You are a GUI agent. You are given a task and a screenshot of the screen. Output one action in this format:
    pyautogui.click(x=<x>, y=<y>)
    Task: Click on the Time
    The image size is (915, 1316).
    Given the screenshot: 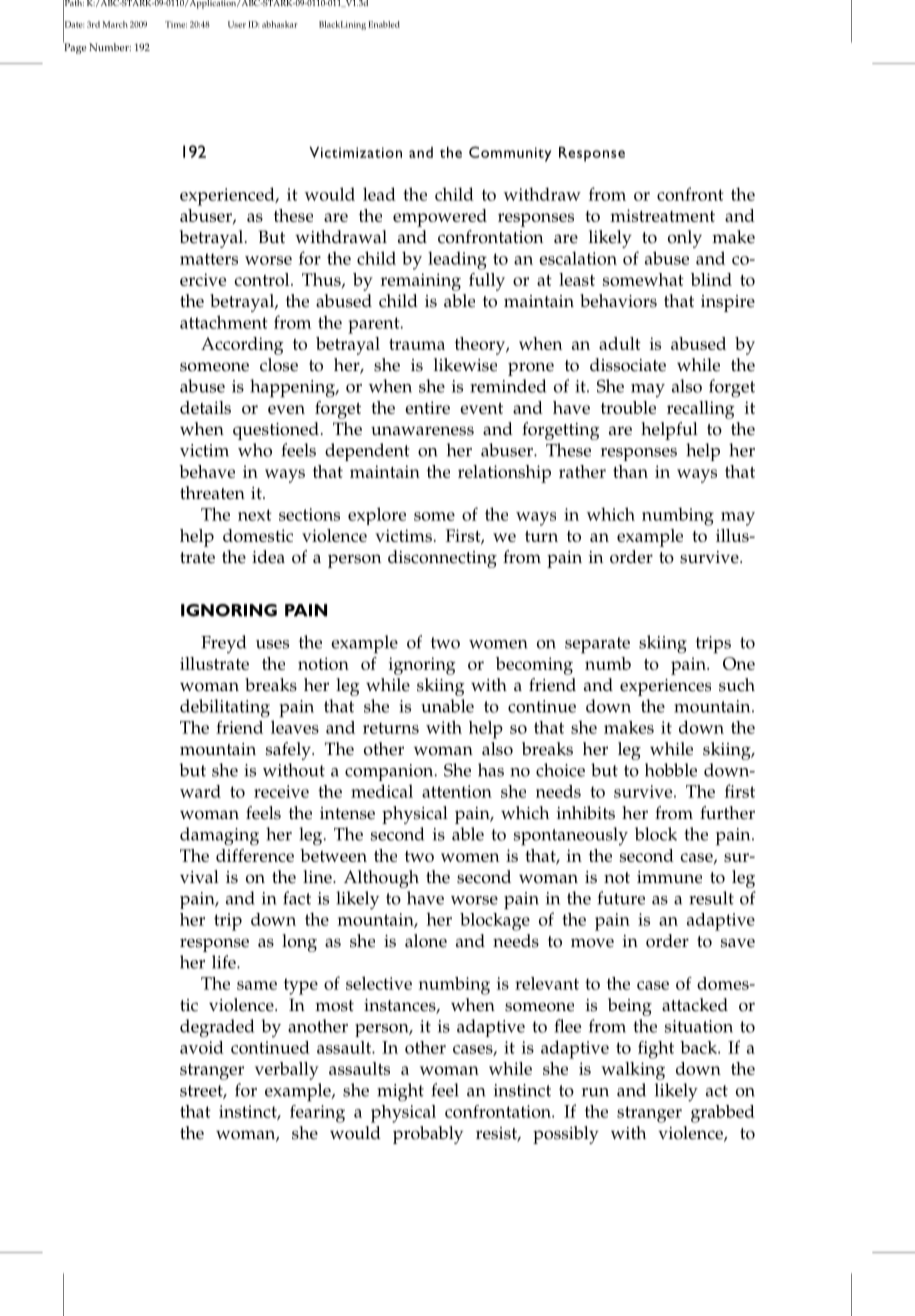 What is the action you would take?
    pyautogui.click(x=176, y=24)
